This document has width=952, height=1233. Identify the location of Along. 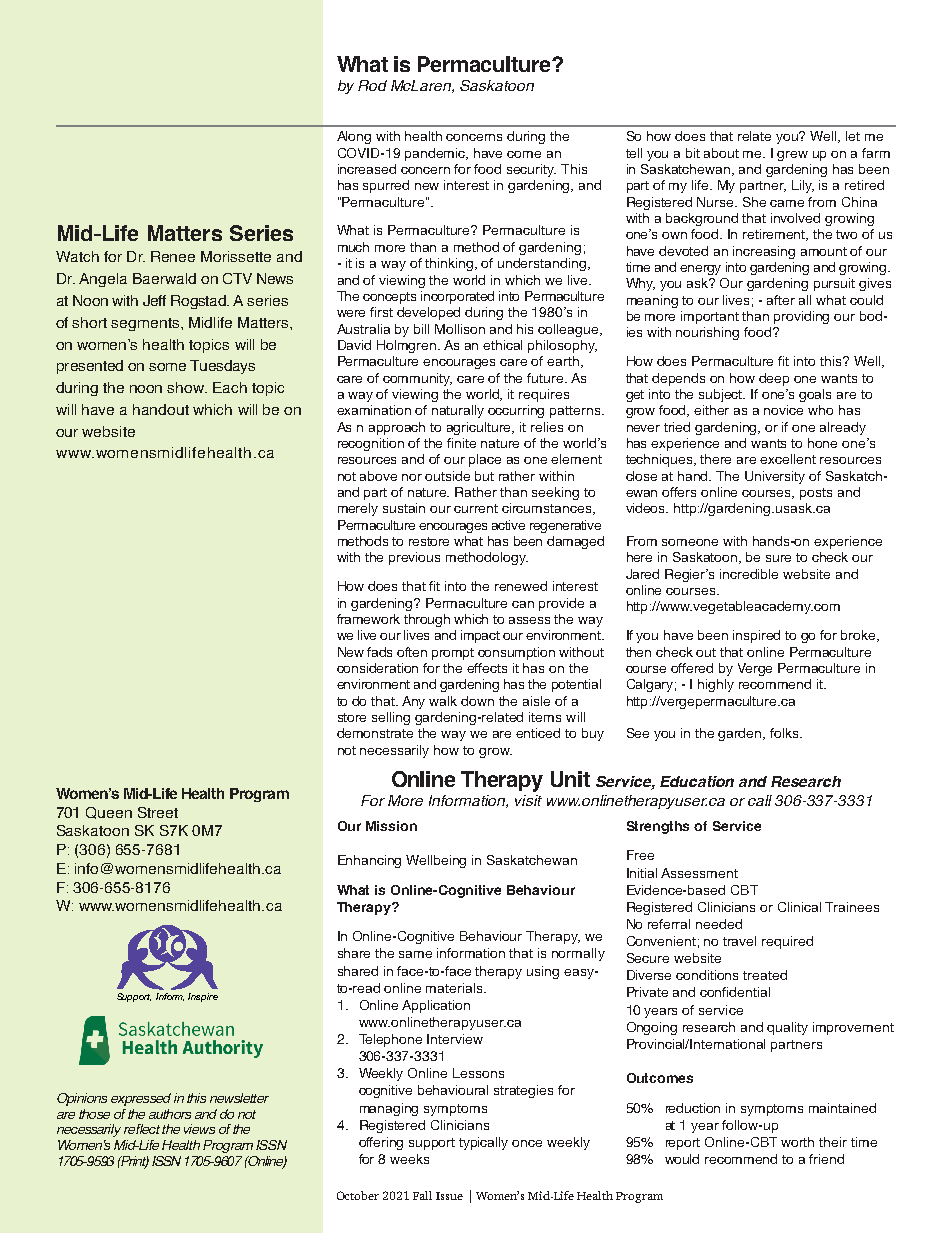
(354, 137).
